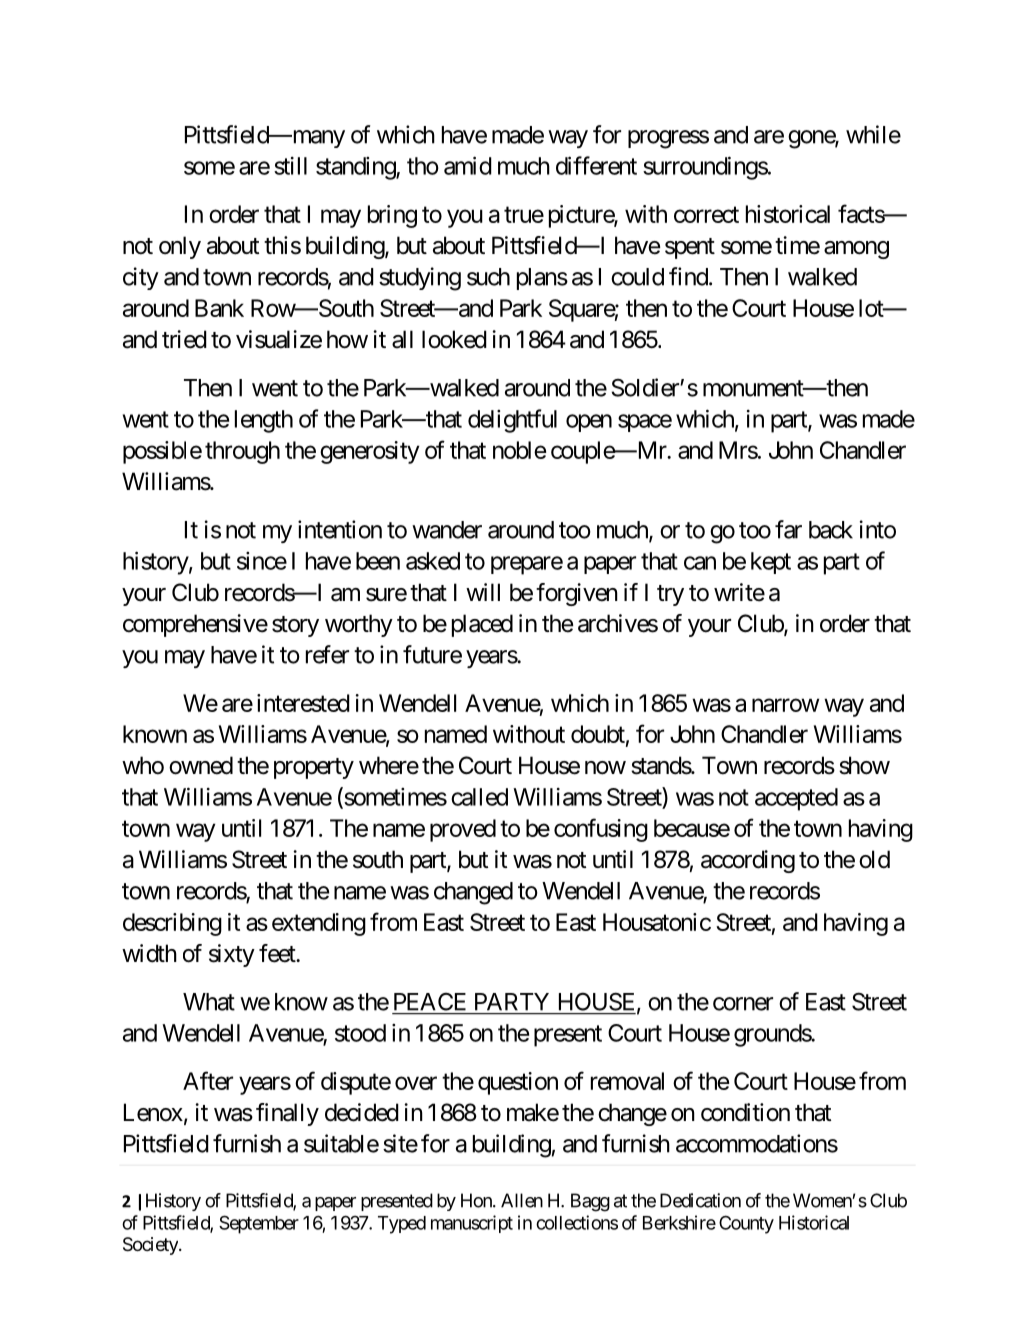 The image size is (1035, 1339). I want to click on delightful, so click(512, 421).
